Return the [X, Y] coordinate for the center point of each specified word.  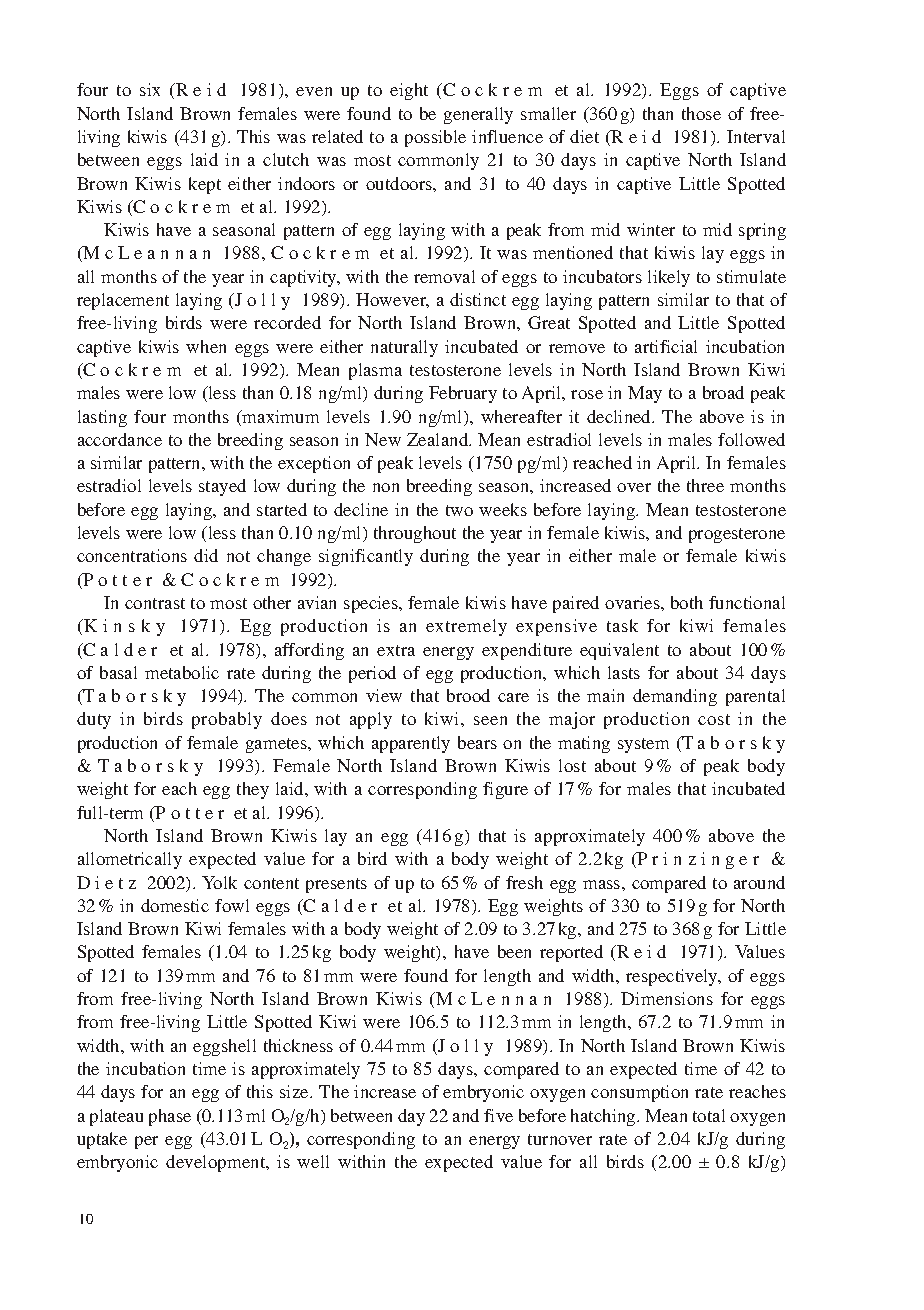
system [643, 745]
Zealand [439, 439]
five [498, 1115]
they [253, 790]
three [705, 485]
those [701, 113]
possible [435, 138]
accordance [120, 439]
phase [170, 1117]
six [150, 89]
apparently [411, 744]
